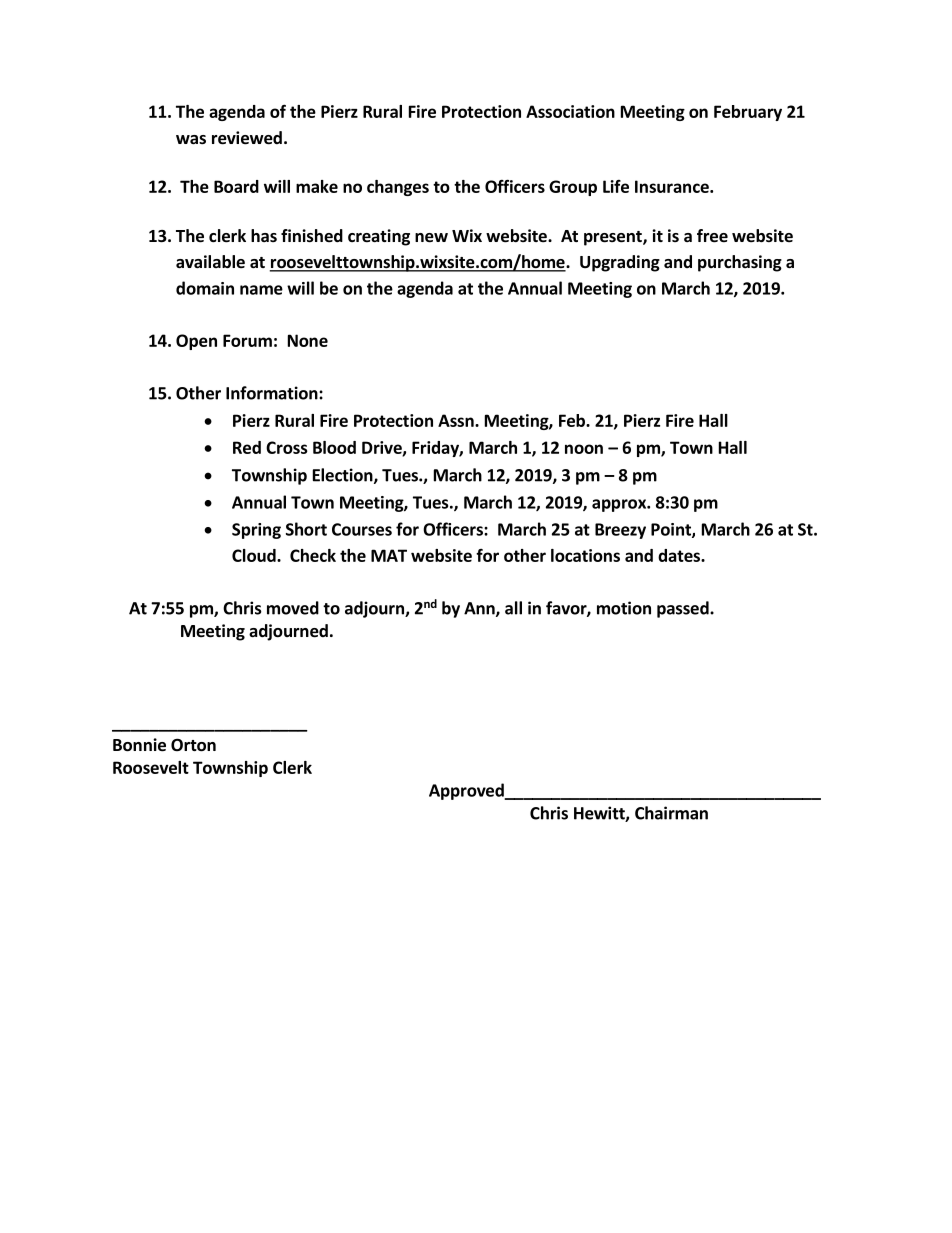 The width and height of the screenshot is (952, 1233). I want to click on was, so click(191, 140).
